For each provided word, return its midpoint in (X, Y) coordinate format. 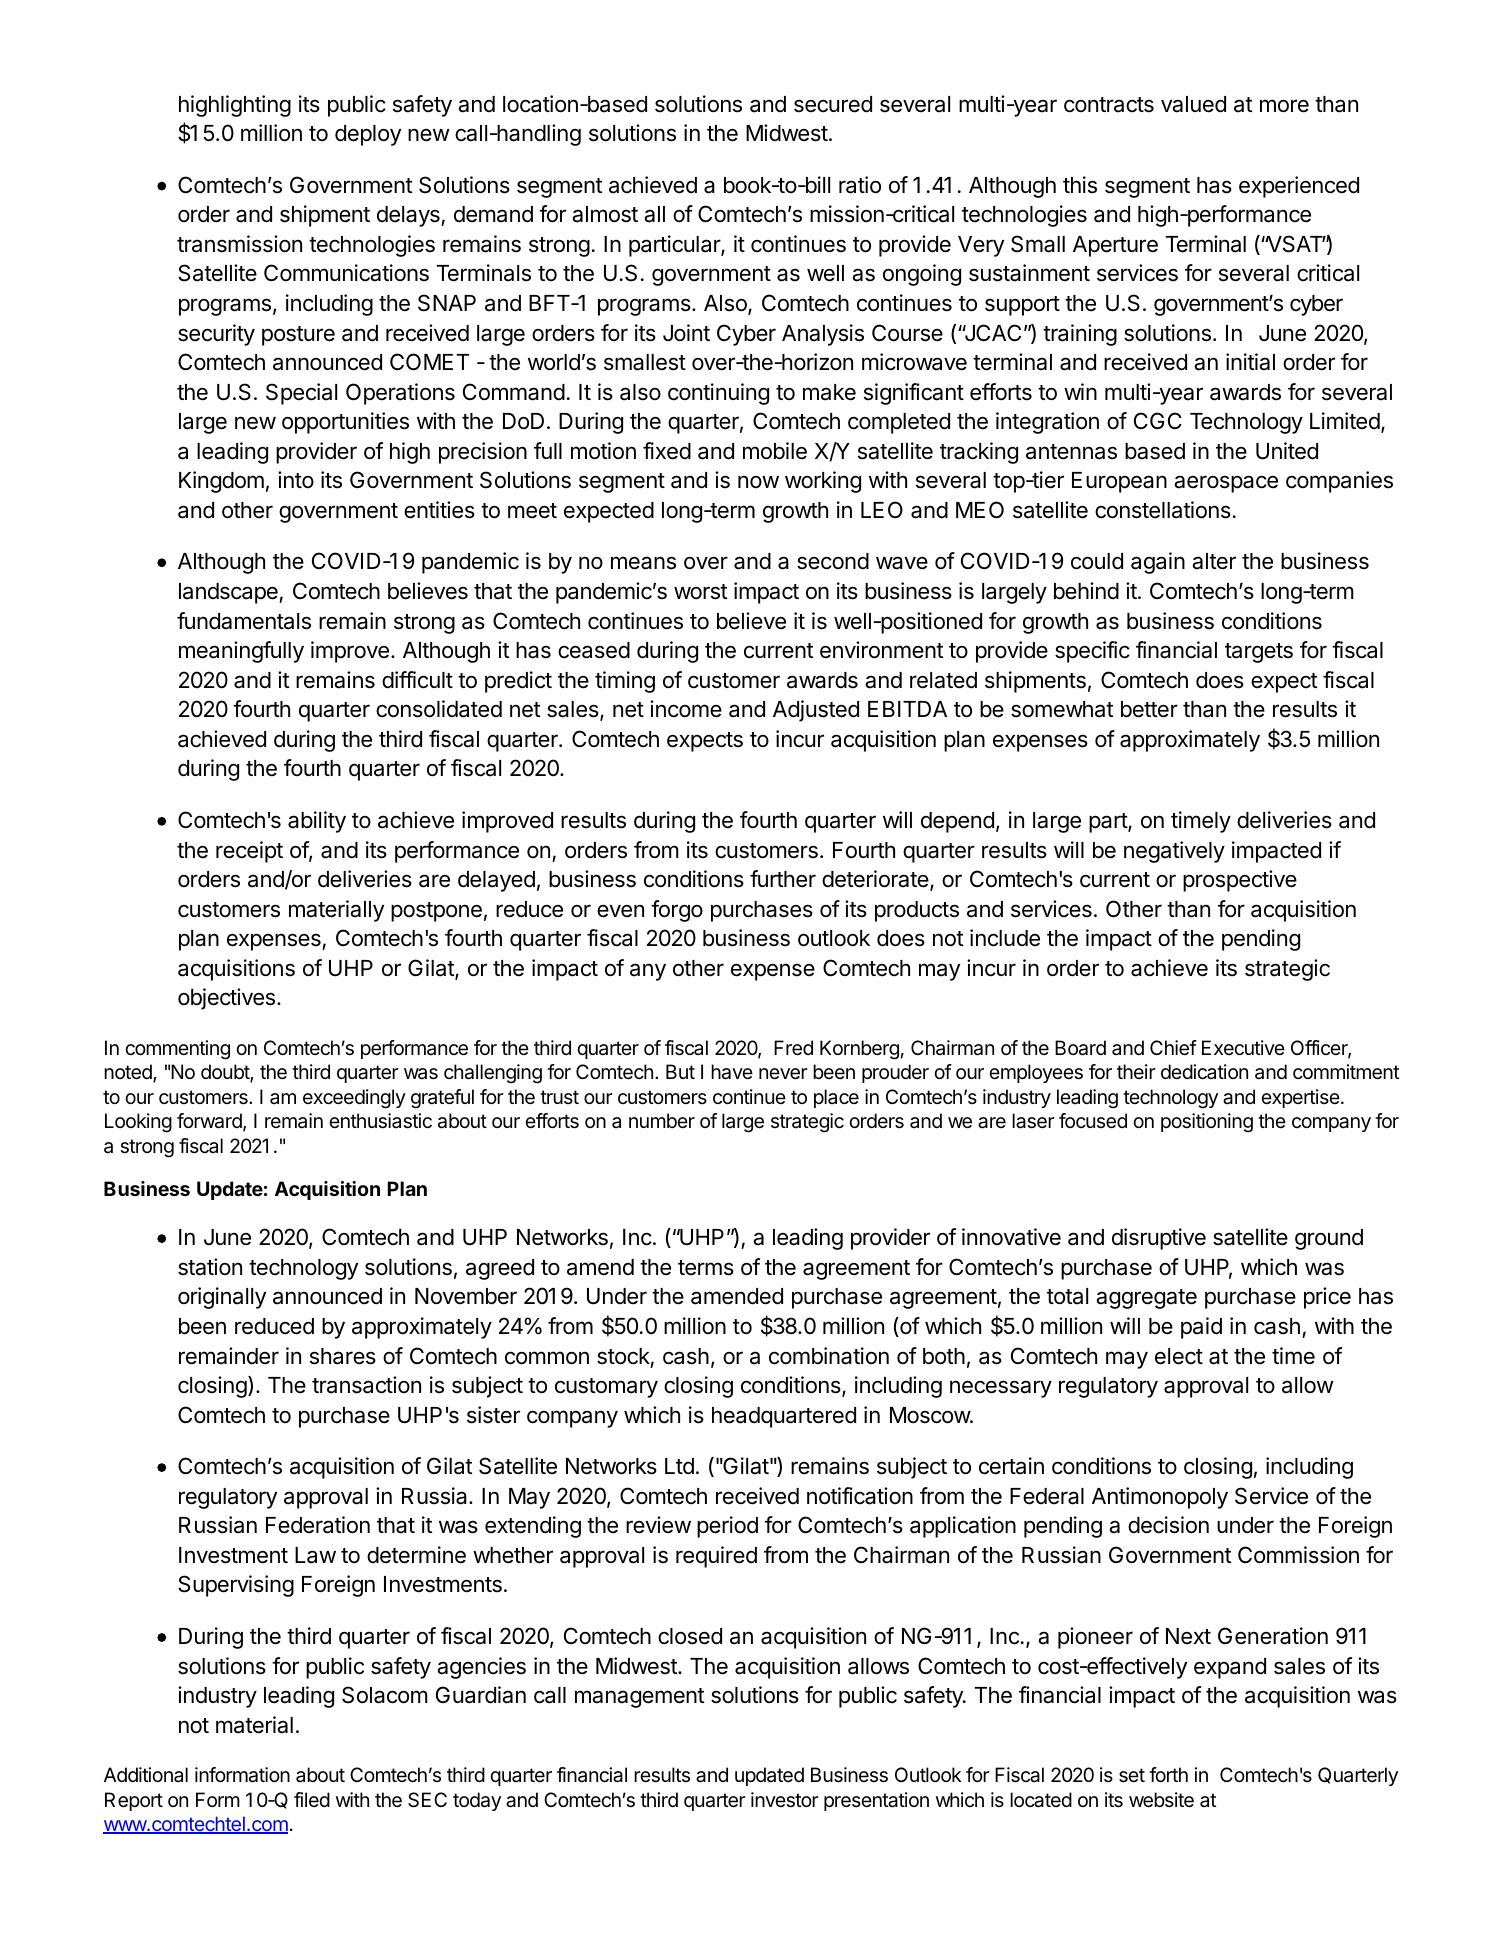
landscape (229, 593)
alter (1214, 561)
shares (343, 1356)
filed (312, 1799)
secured (833, 104)
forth (1168, 1774)
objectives (226, 999)
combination (829, 1356)
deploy (368, 135)
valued (1193, 104)
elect (1179, 1356)
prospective (1240, 881)
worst (700, 592)
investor (785, 1800)
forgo (677, 911)
